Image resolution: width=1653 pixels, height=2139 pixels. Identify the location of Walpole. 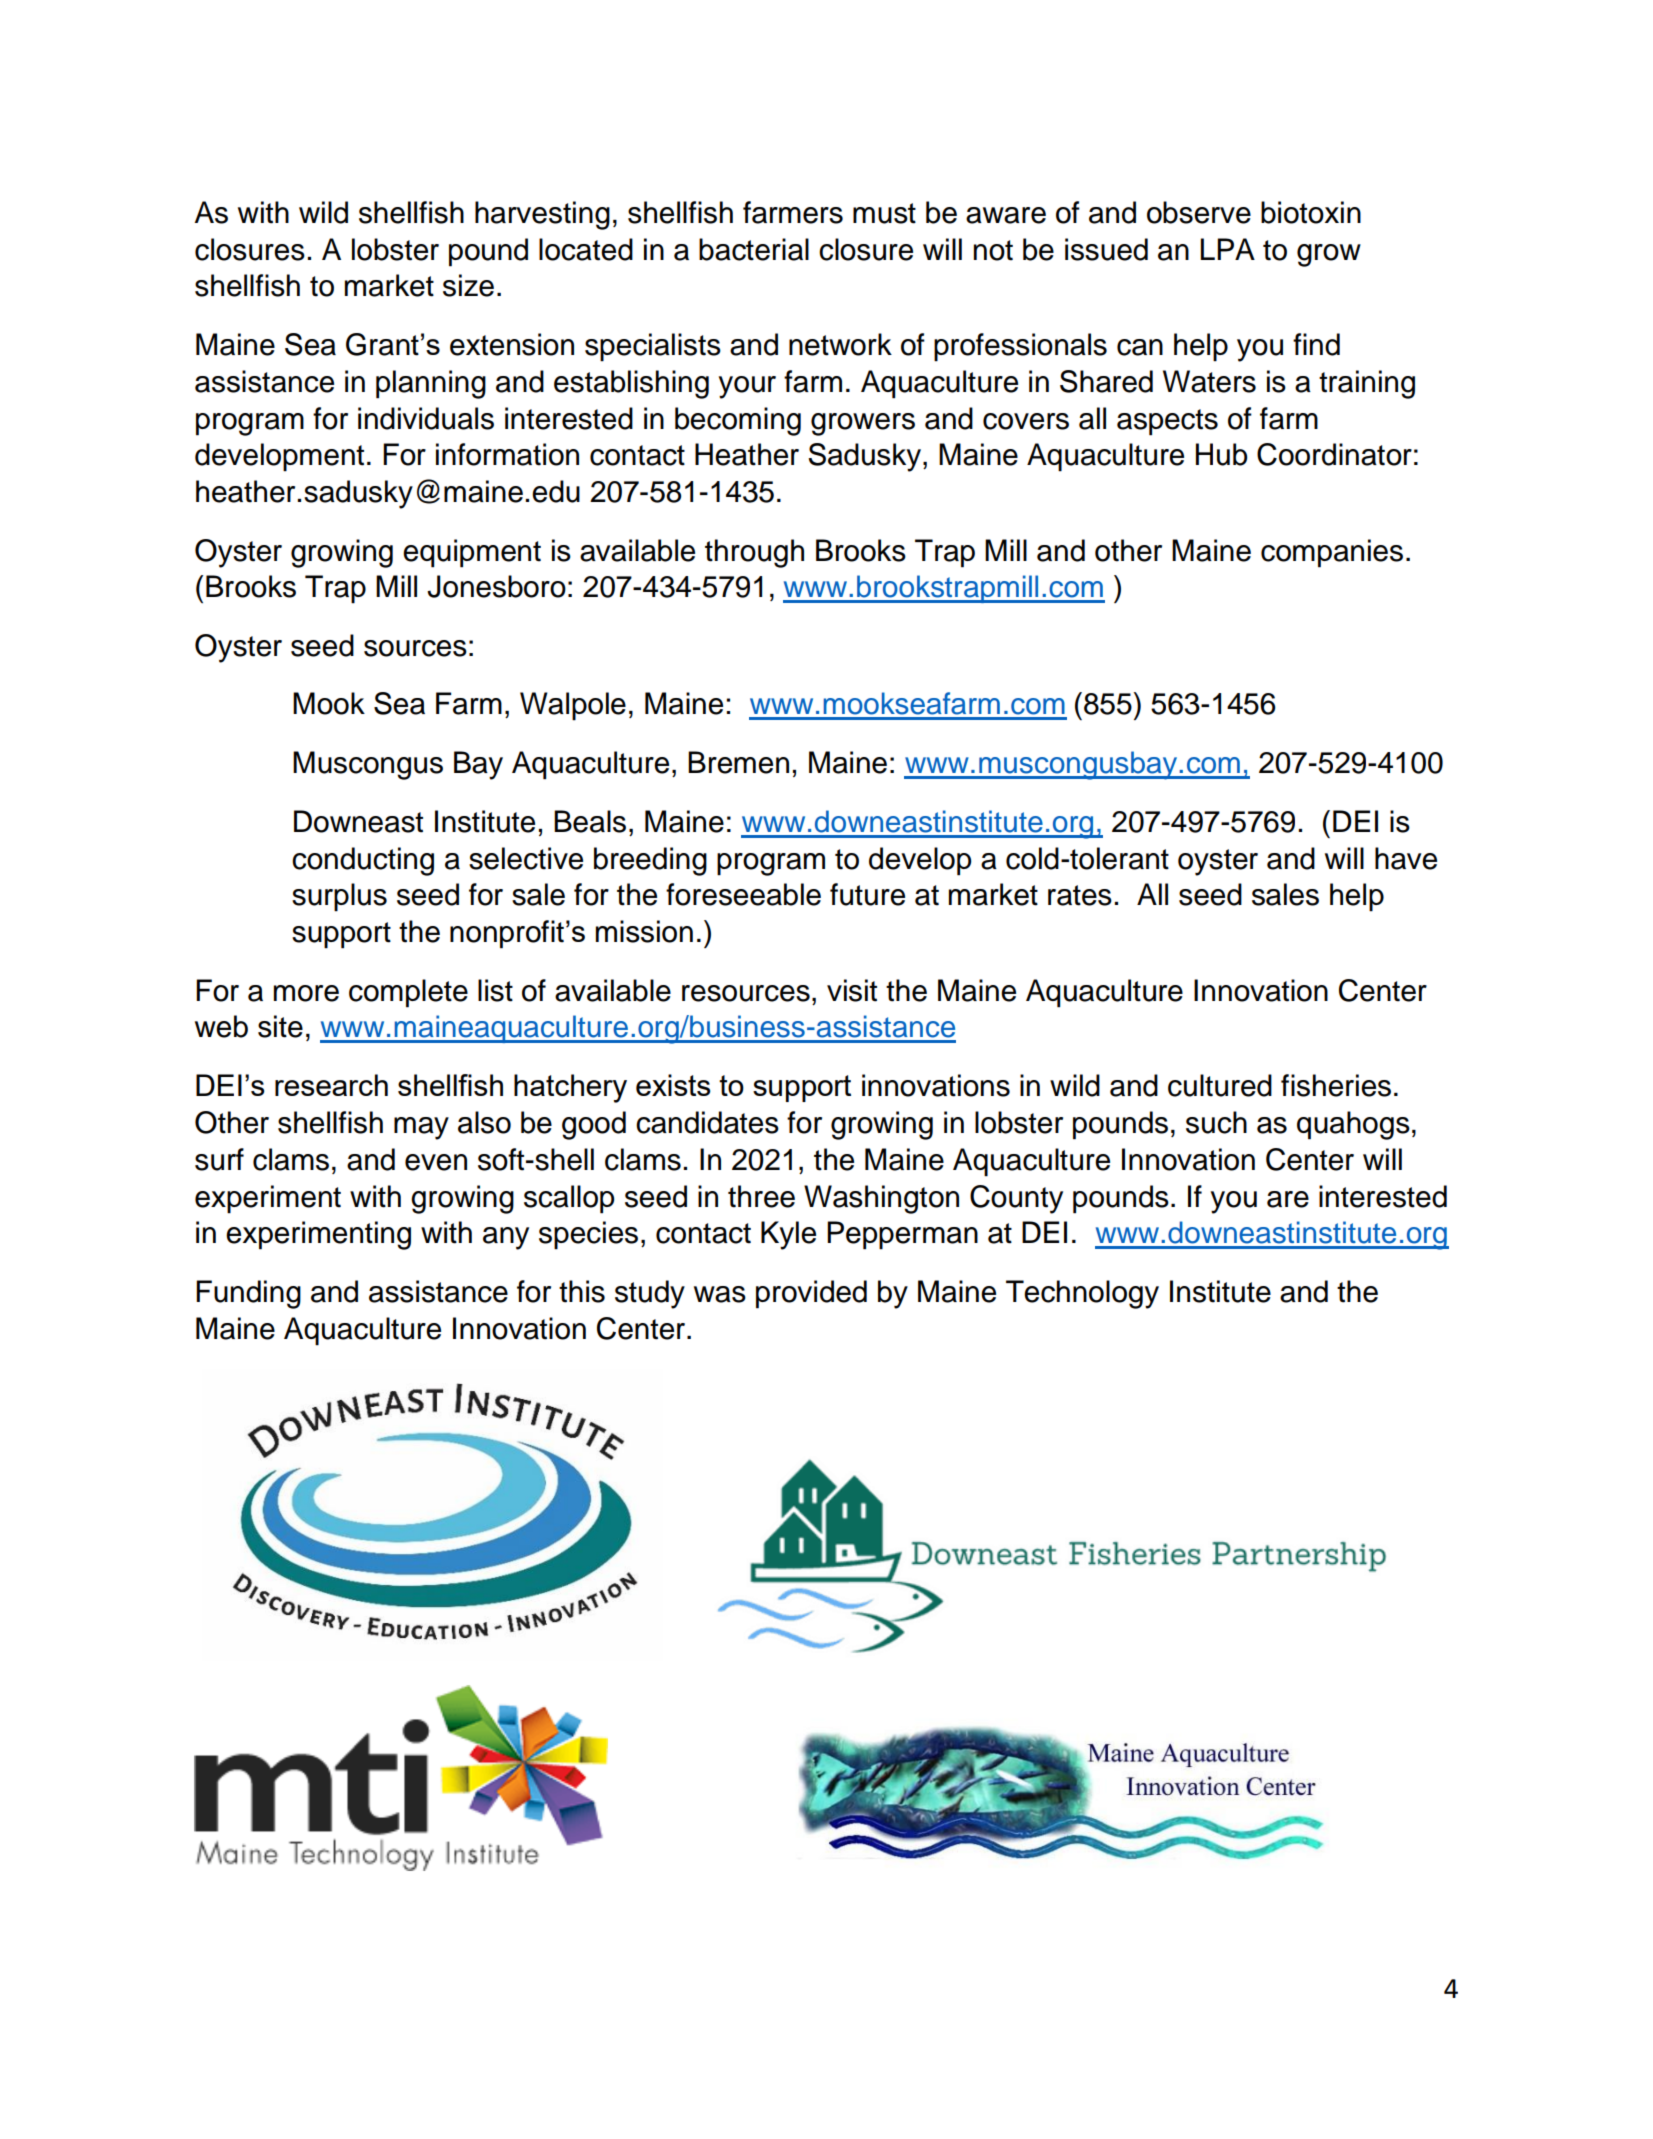
(573, 706).
